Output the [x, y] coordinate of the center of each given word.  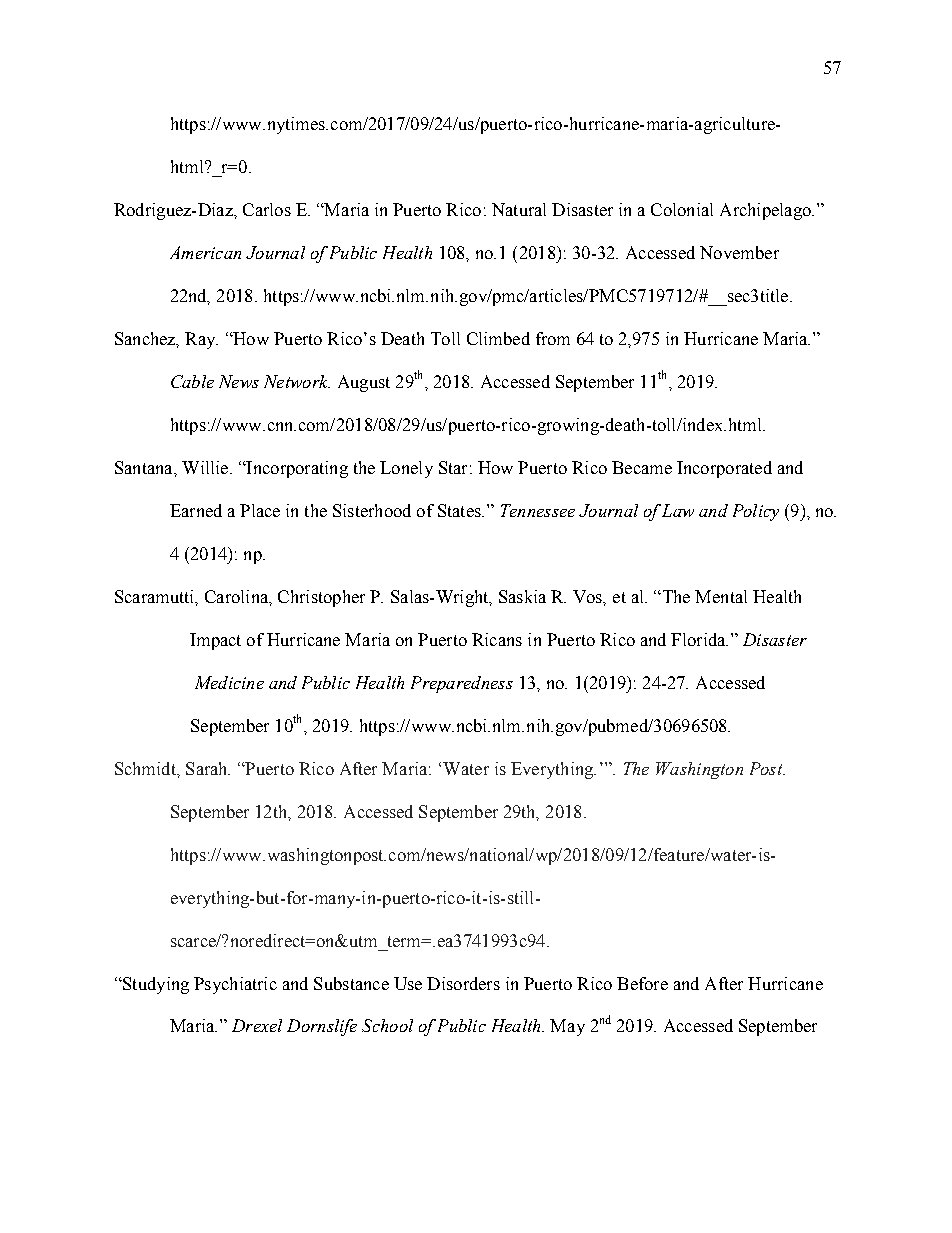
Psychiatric [235, 985]
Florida [699, 639]
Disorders [463, 983]
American [205, 252]
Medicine [229, 682]
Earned [196, 510]
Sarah [208, 768]
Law [678, 510]
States [460, 510]
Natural [519, 209]
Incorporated [724, 469]
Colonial [682, 209]
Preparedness [462, 684]
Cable [192, 381]
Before [642, 983]
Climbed [498, 338]
